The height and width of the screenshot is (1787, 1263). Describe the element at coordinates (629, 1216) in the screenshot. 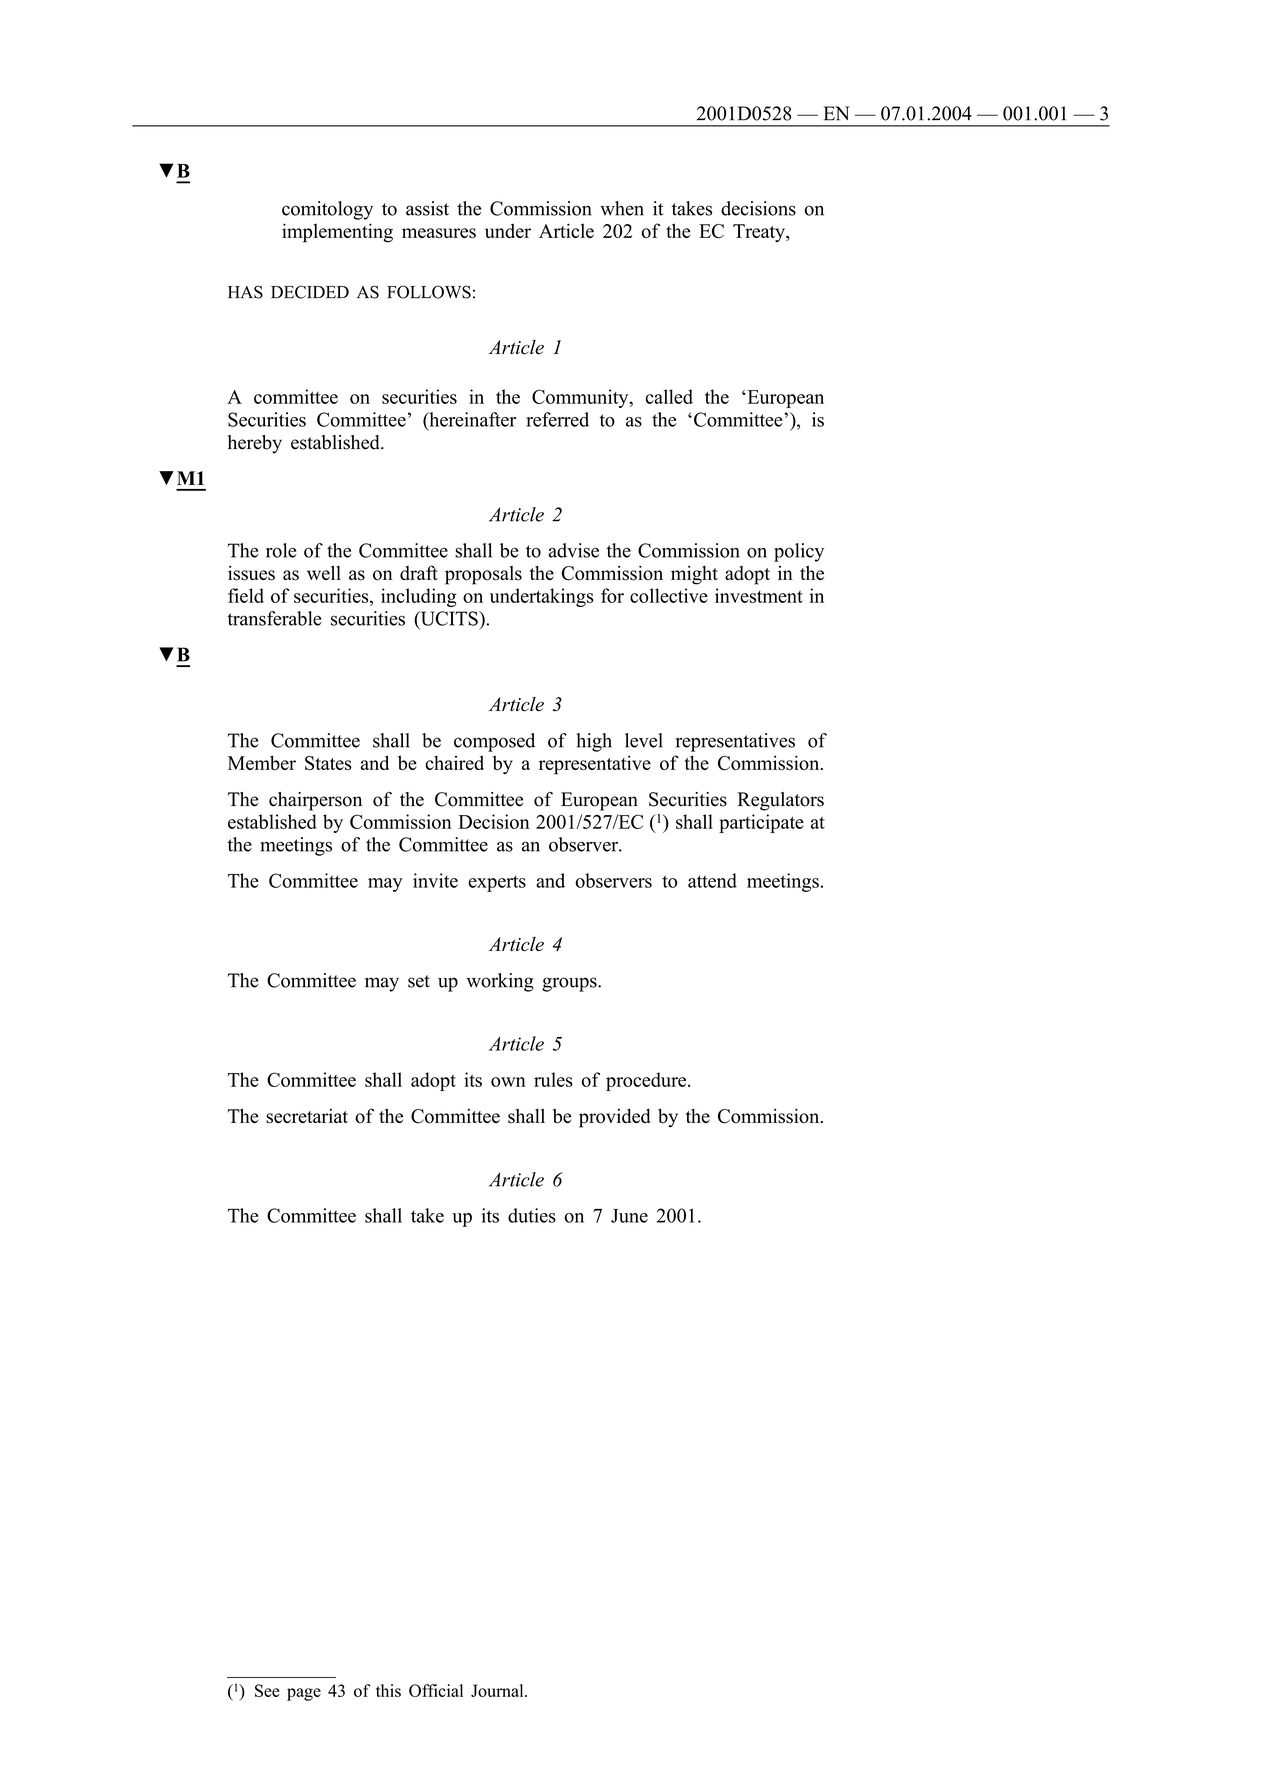

I see `June` at that location.
